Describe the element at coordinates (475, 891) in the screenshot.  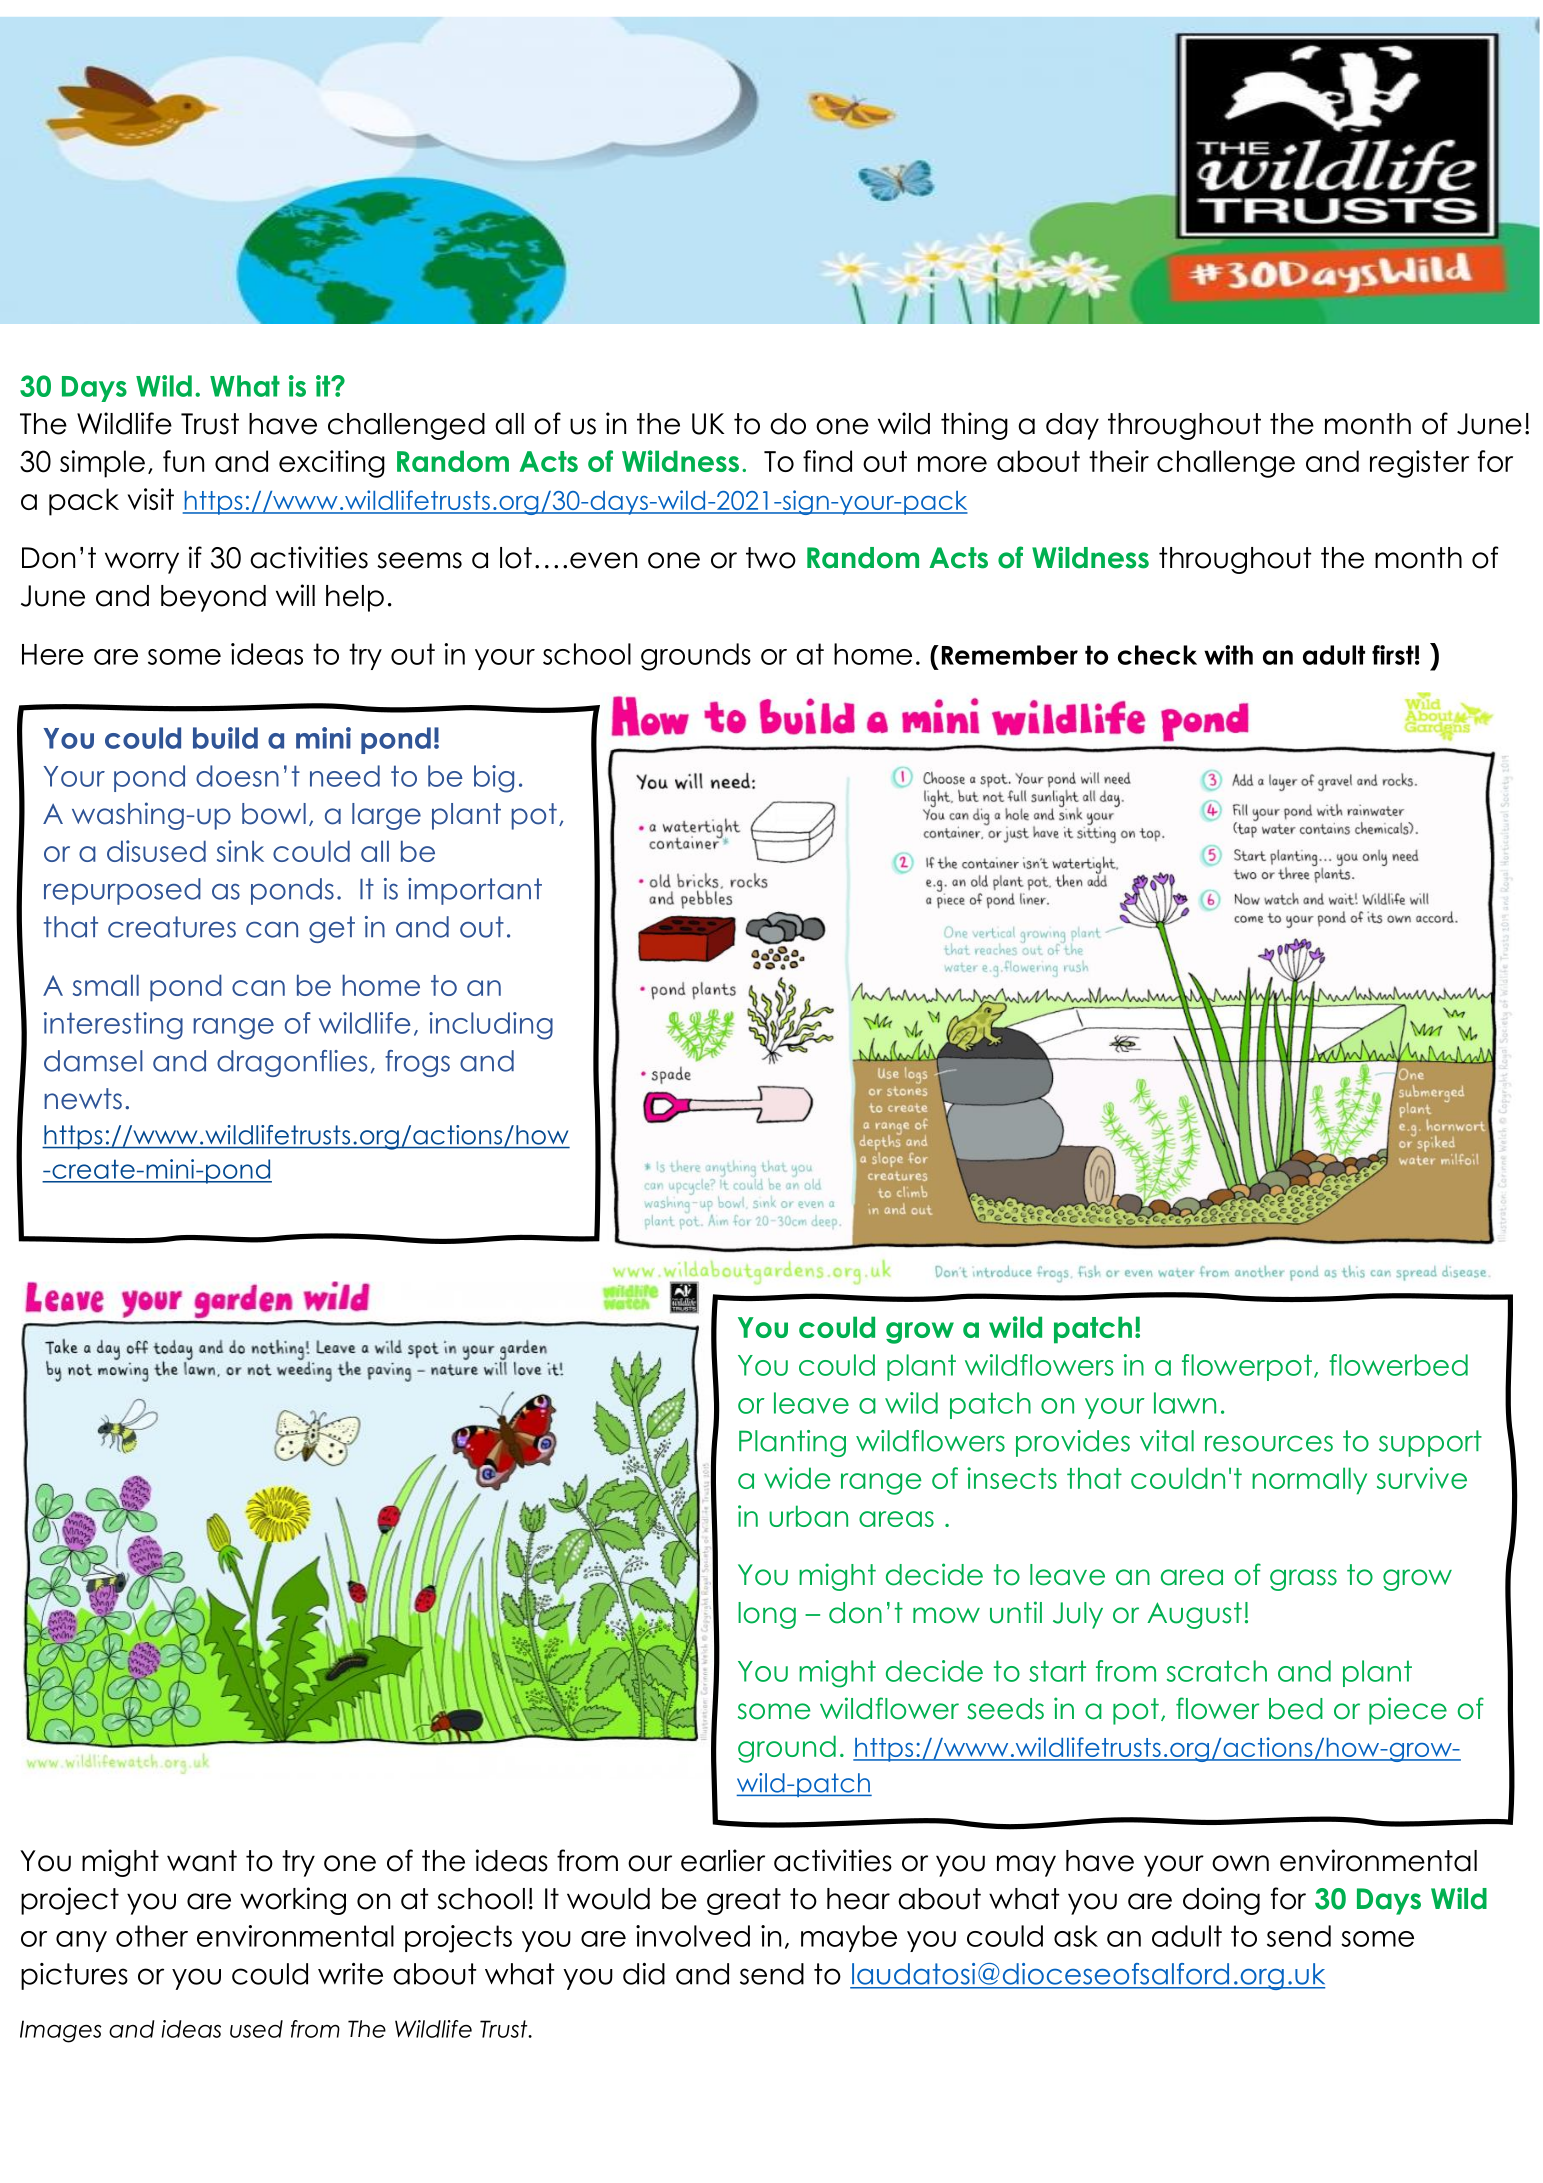
I see `important` at that location.
